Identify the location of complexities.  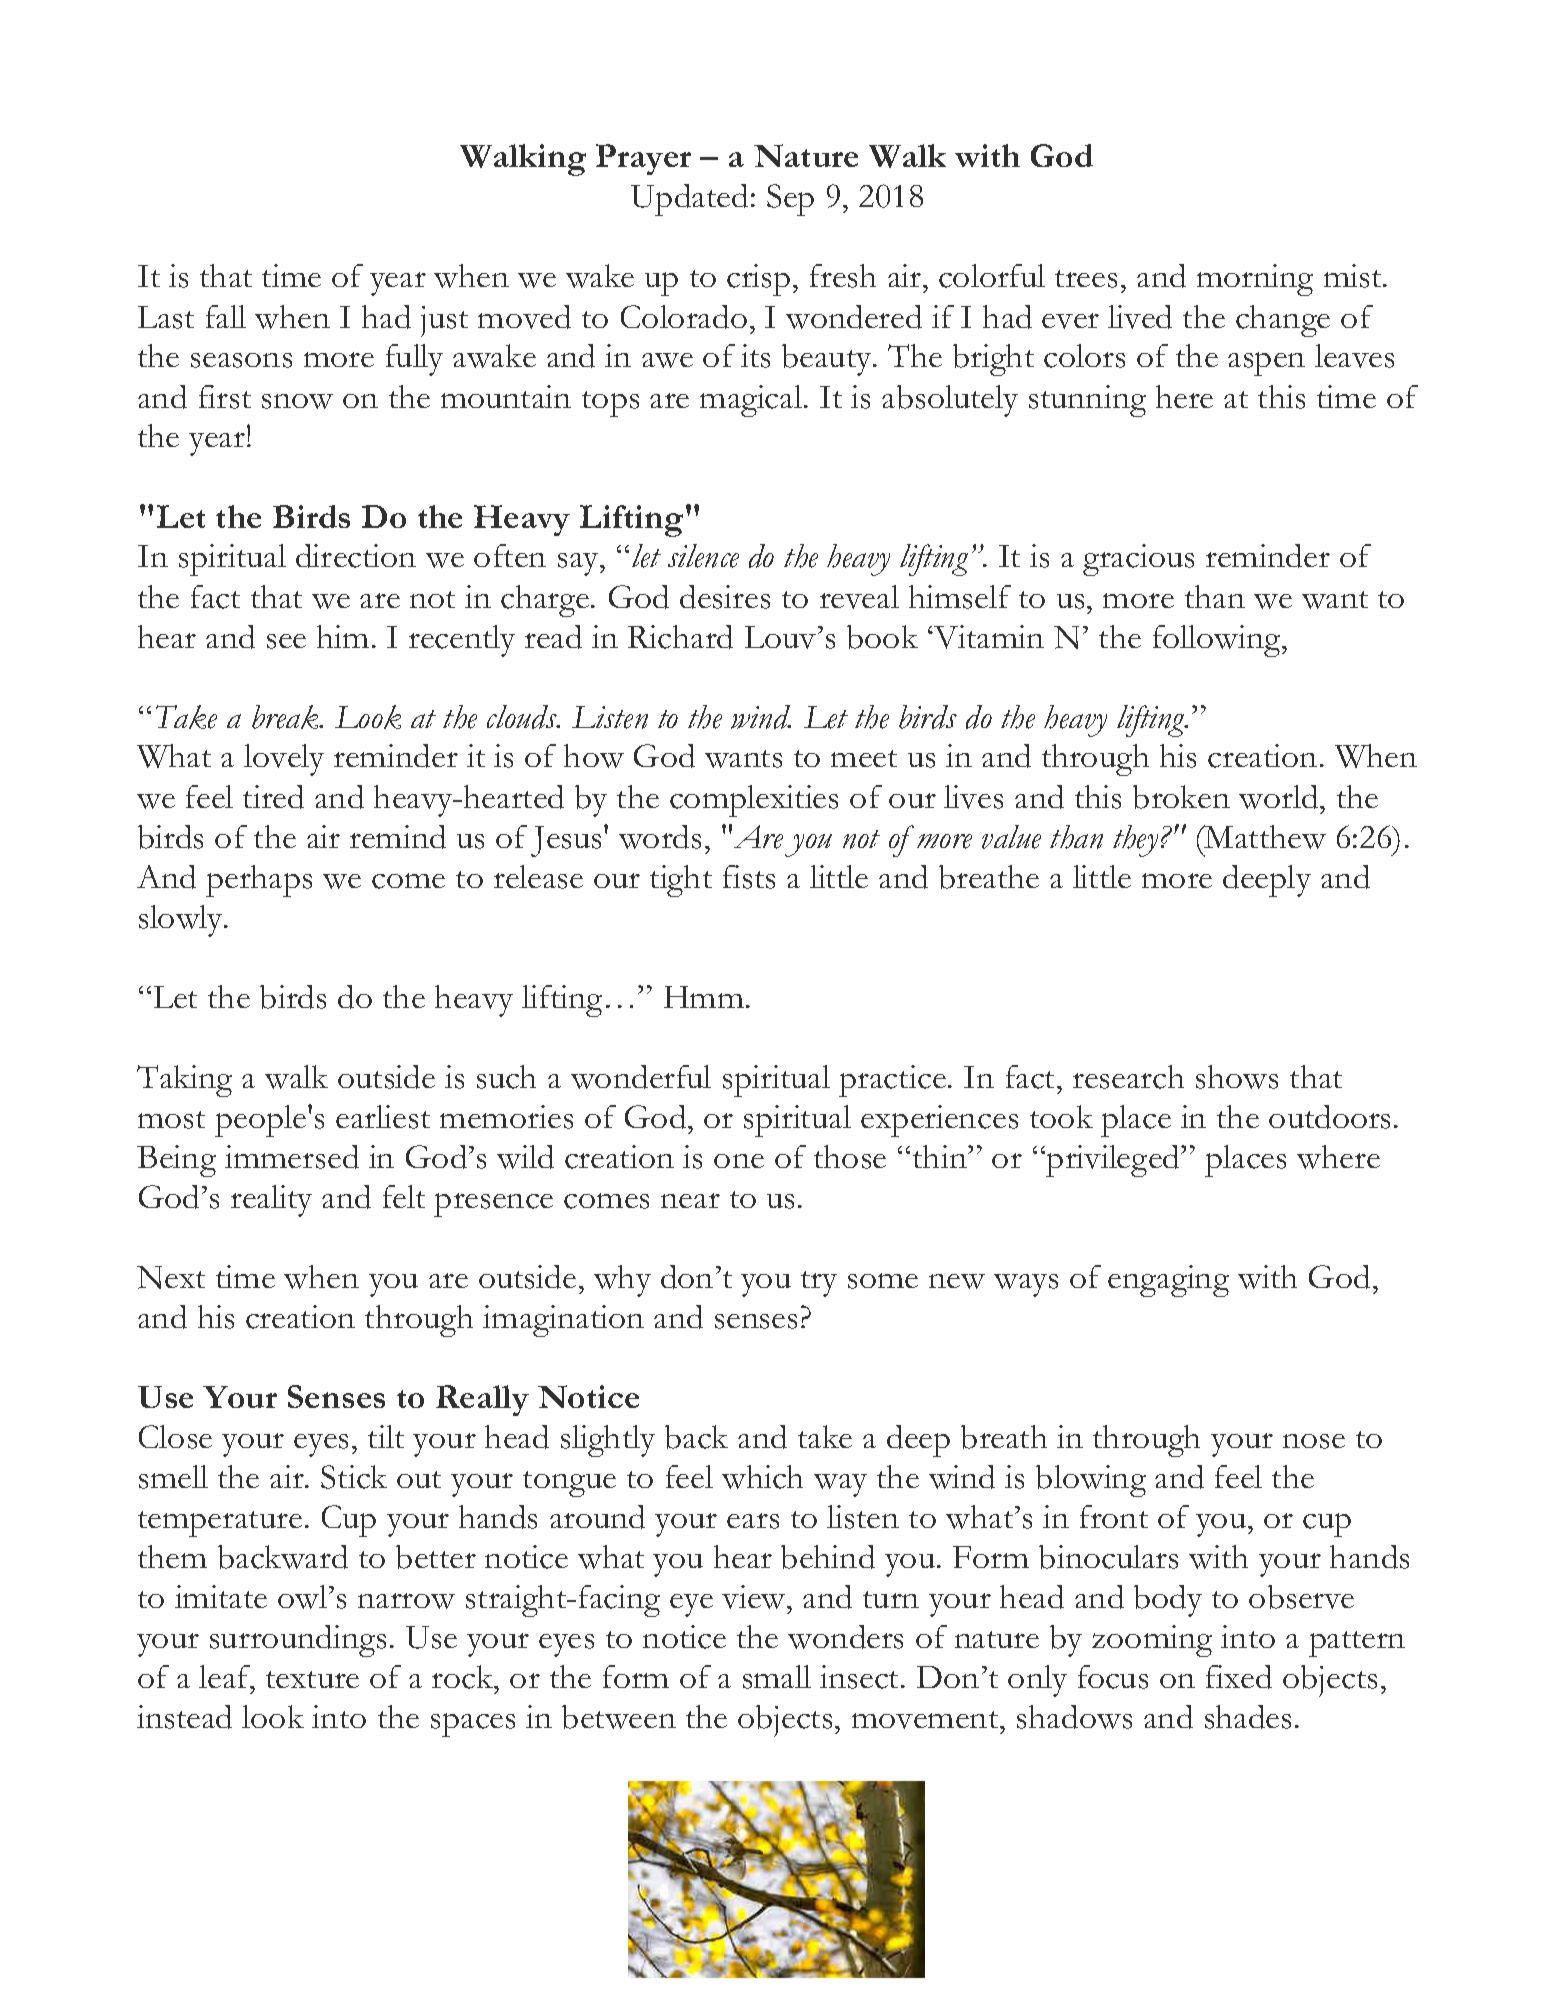
(754, 801).
